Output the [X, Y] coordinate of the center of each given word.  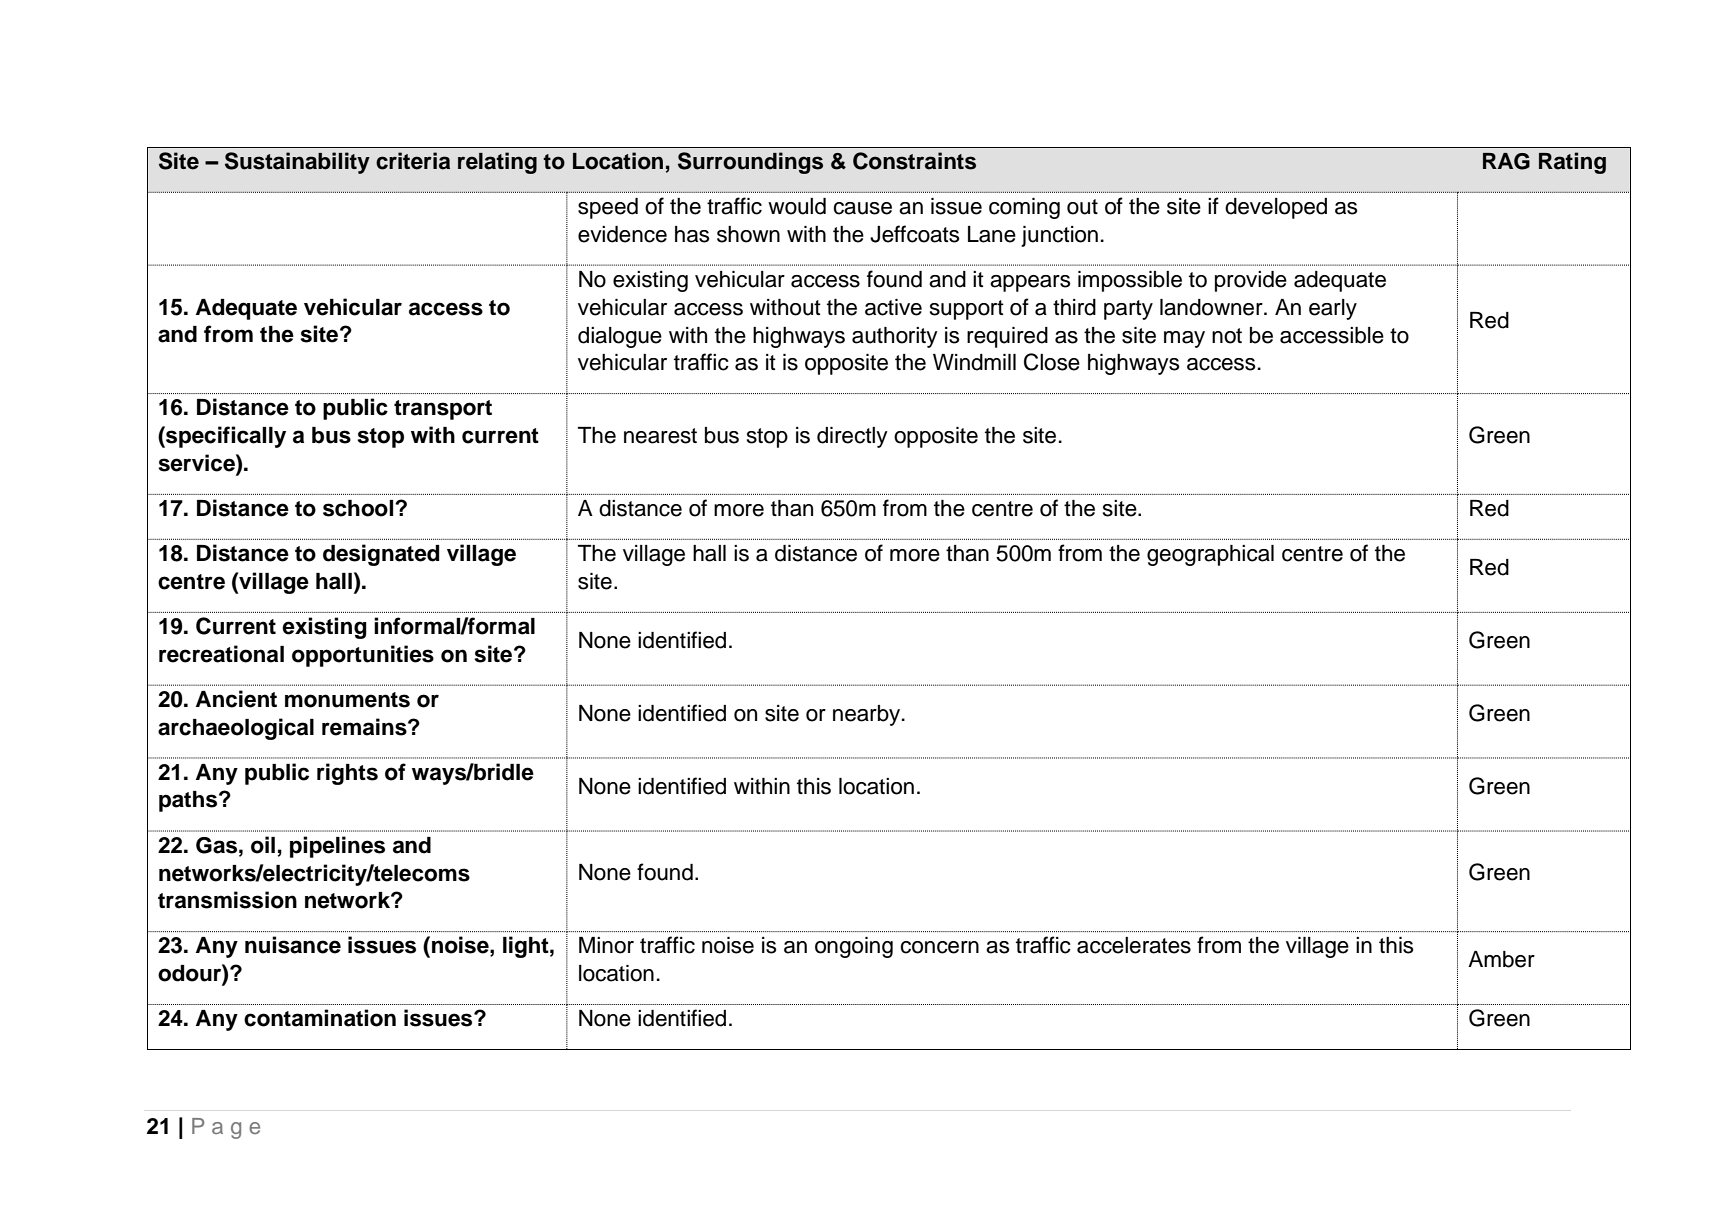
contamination [320, 1018]
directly [852, 437]
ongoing [854, 947]
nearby [868, 715]
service [197, 463]
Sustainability [297, 163]
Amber [1501, 959]
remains [365, 727]
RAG [1506, 161]
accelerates [1134, 945]
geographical [1210, 555]
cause [862, 208]
